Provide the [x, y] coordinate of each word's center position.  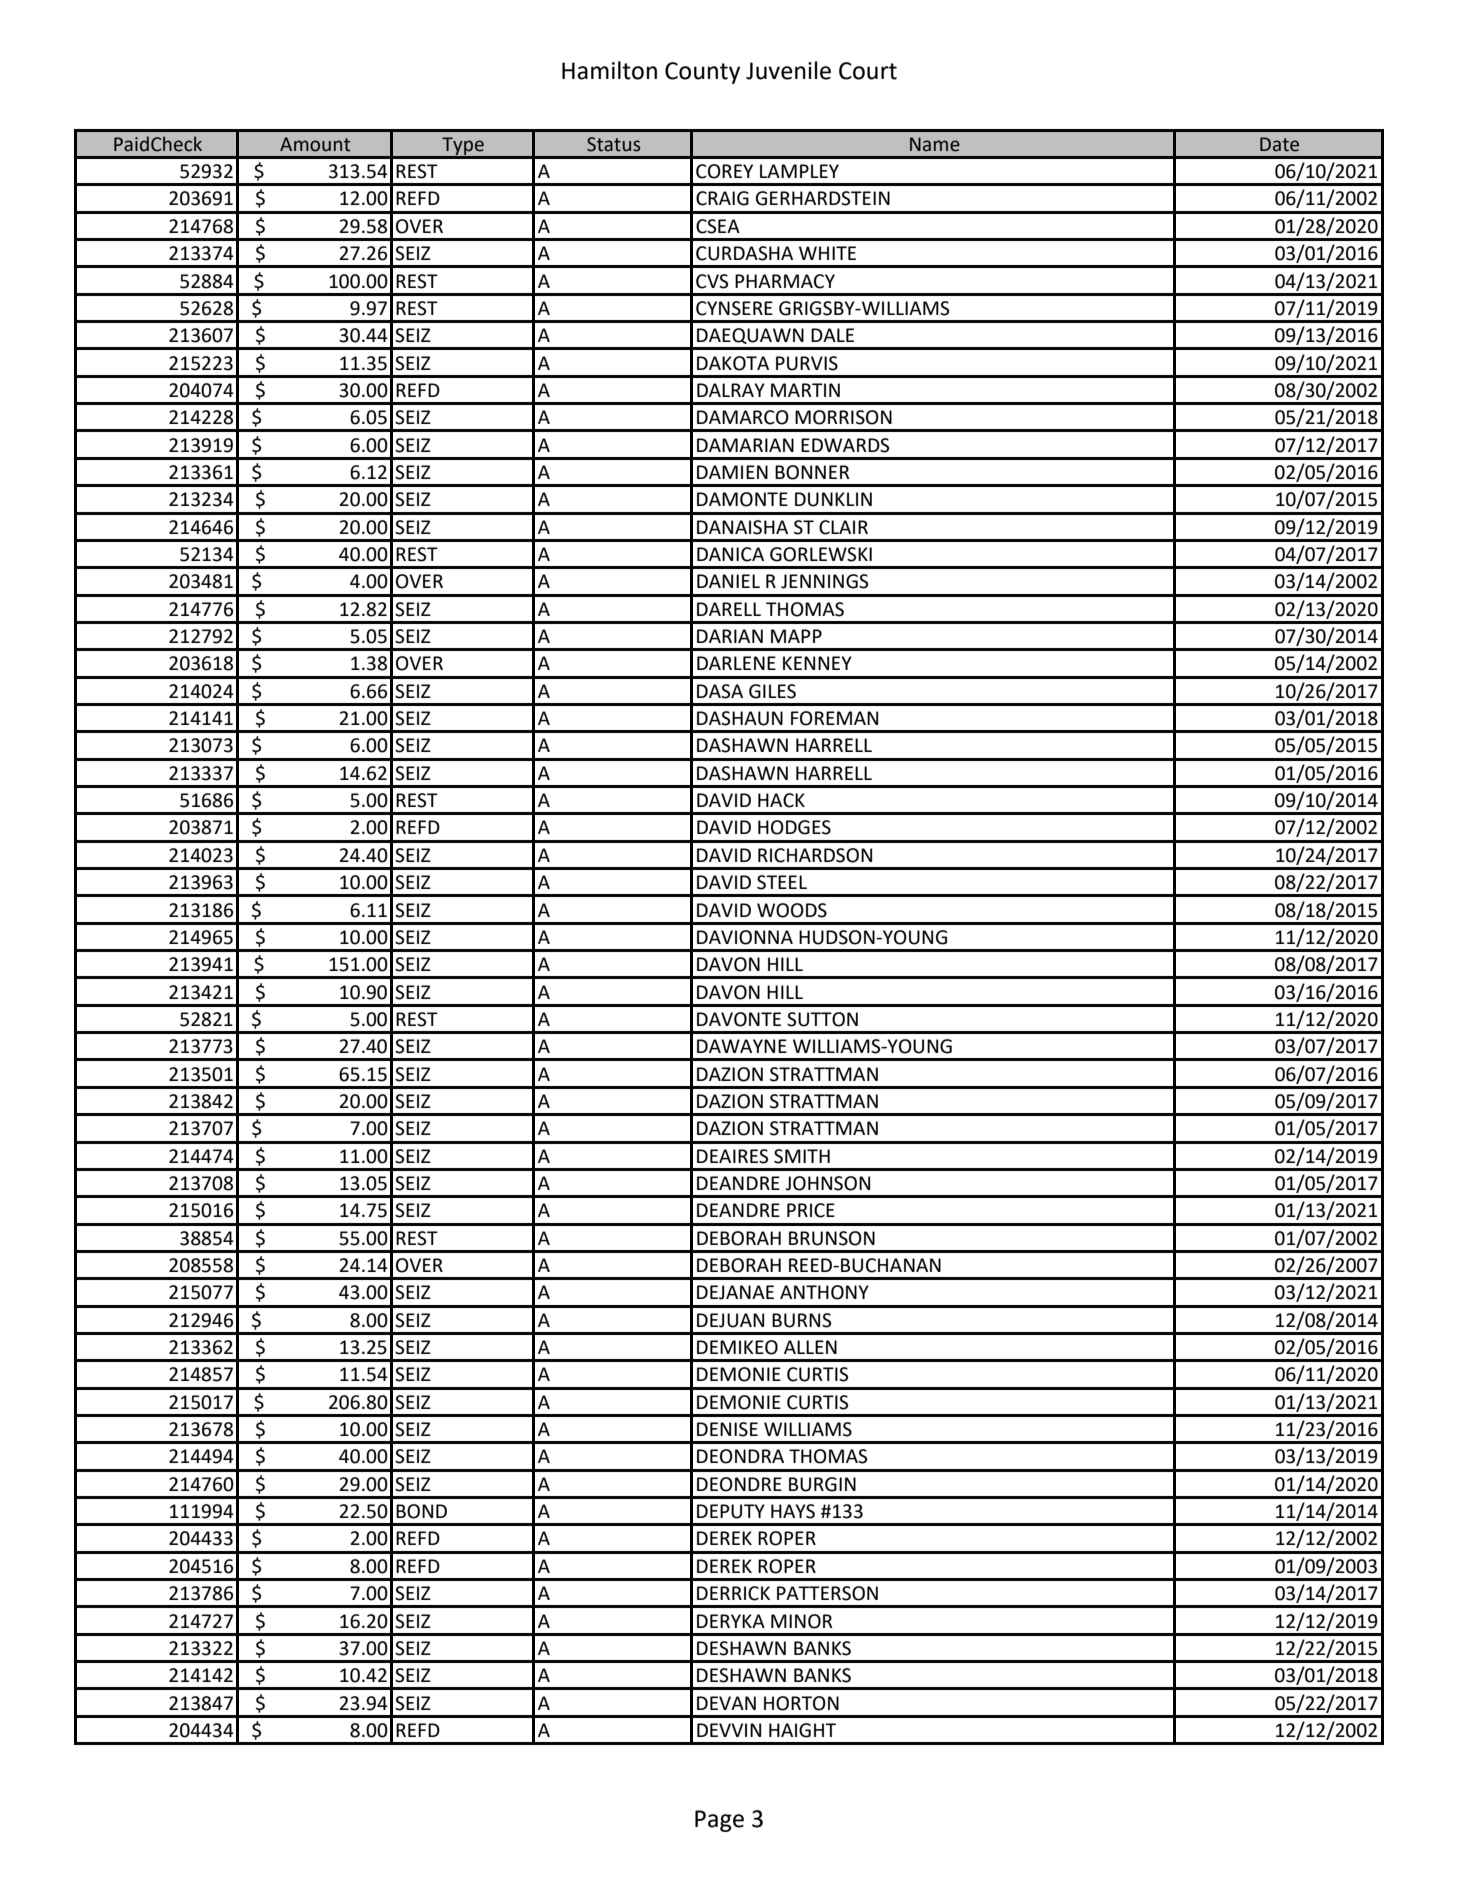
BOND [421, 1511]
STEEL [782, 882]
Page [719, 1821]
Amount [315, 144]
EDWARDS [845, 445]
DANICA [730, 554]
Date [1279, 144]
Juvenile [788, 70]
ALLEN [810, 1347]
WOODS [792, 910]
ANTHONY [824, 1292]
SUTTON [822, 1019]
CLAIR [843, 527]
